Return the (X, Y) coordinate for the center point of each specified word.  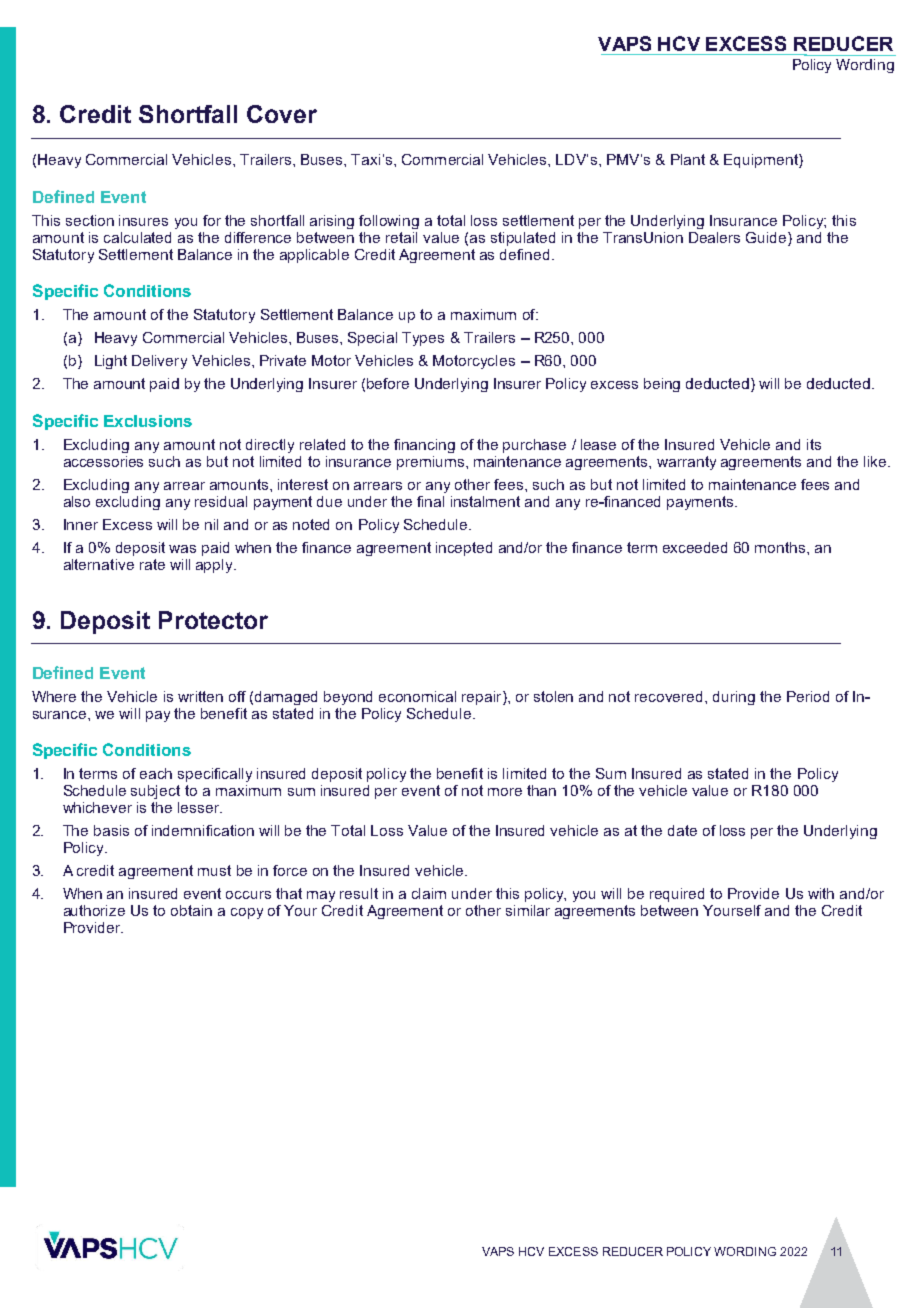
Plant (688, 159)
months (781, 547)
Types (423, 339)
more (505, 792)
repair (483, 698)
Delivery (159, 362)
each (156, 773)
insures (143, 220)
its (814, 444)
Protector (213, 620)
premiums (432, 463)
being (662, 385)
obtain (191, 910)
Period (808, 696)
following (389, 222)
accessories (103, 461)
